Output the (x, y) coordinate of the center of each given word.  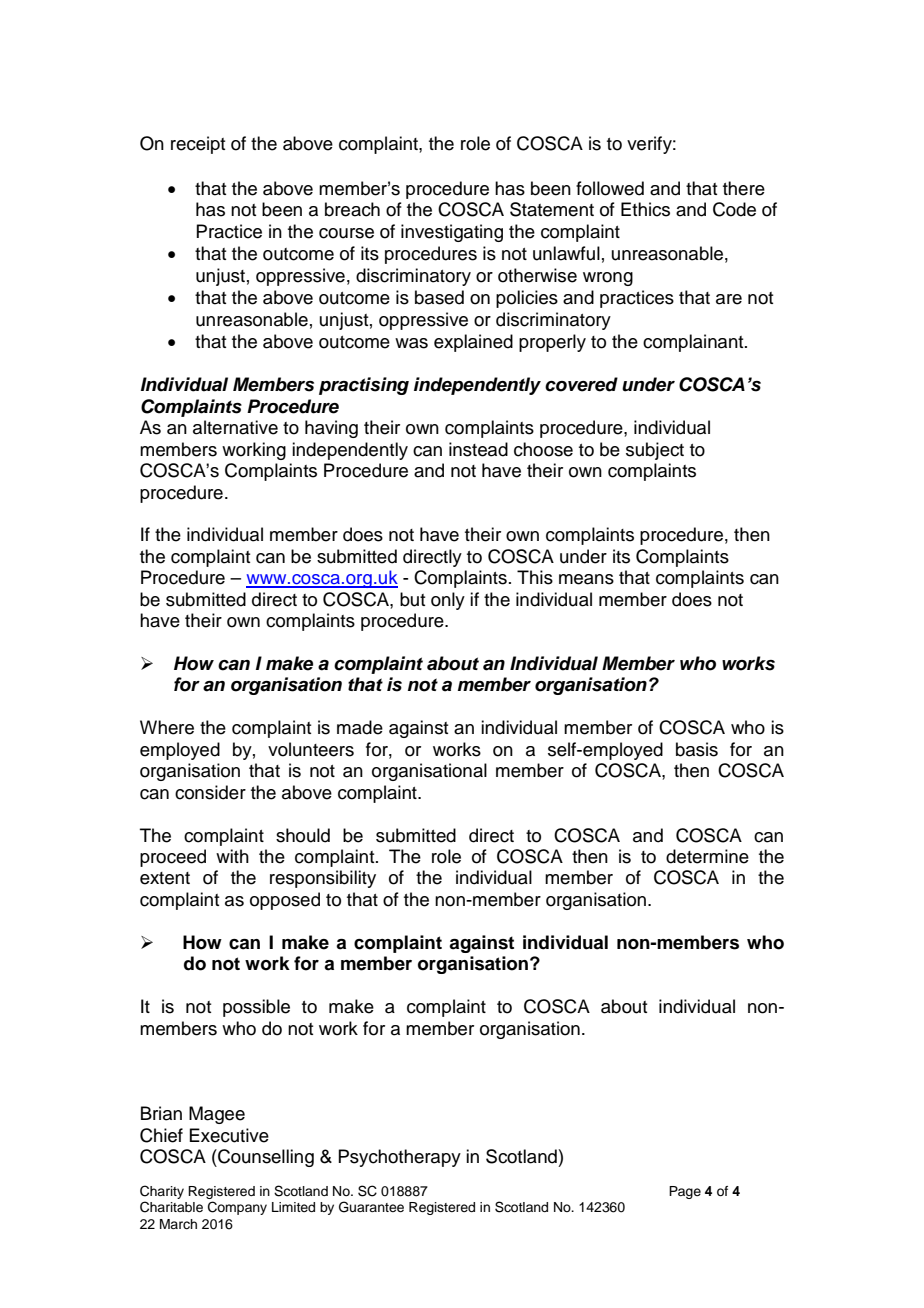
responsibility (323, 879)
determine (707, 856)
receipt (198, 145)
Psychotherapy (399, 1158)
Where (167, 727)
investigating (452, 233)
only (448, 601)
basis (697, 749)
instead (478, 449)
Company (237, 1208)
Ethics (645, 209)
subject (655, 451)
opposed (285, 901)
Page (685, 1192)
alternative (235, 427)
